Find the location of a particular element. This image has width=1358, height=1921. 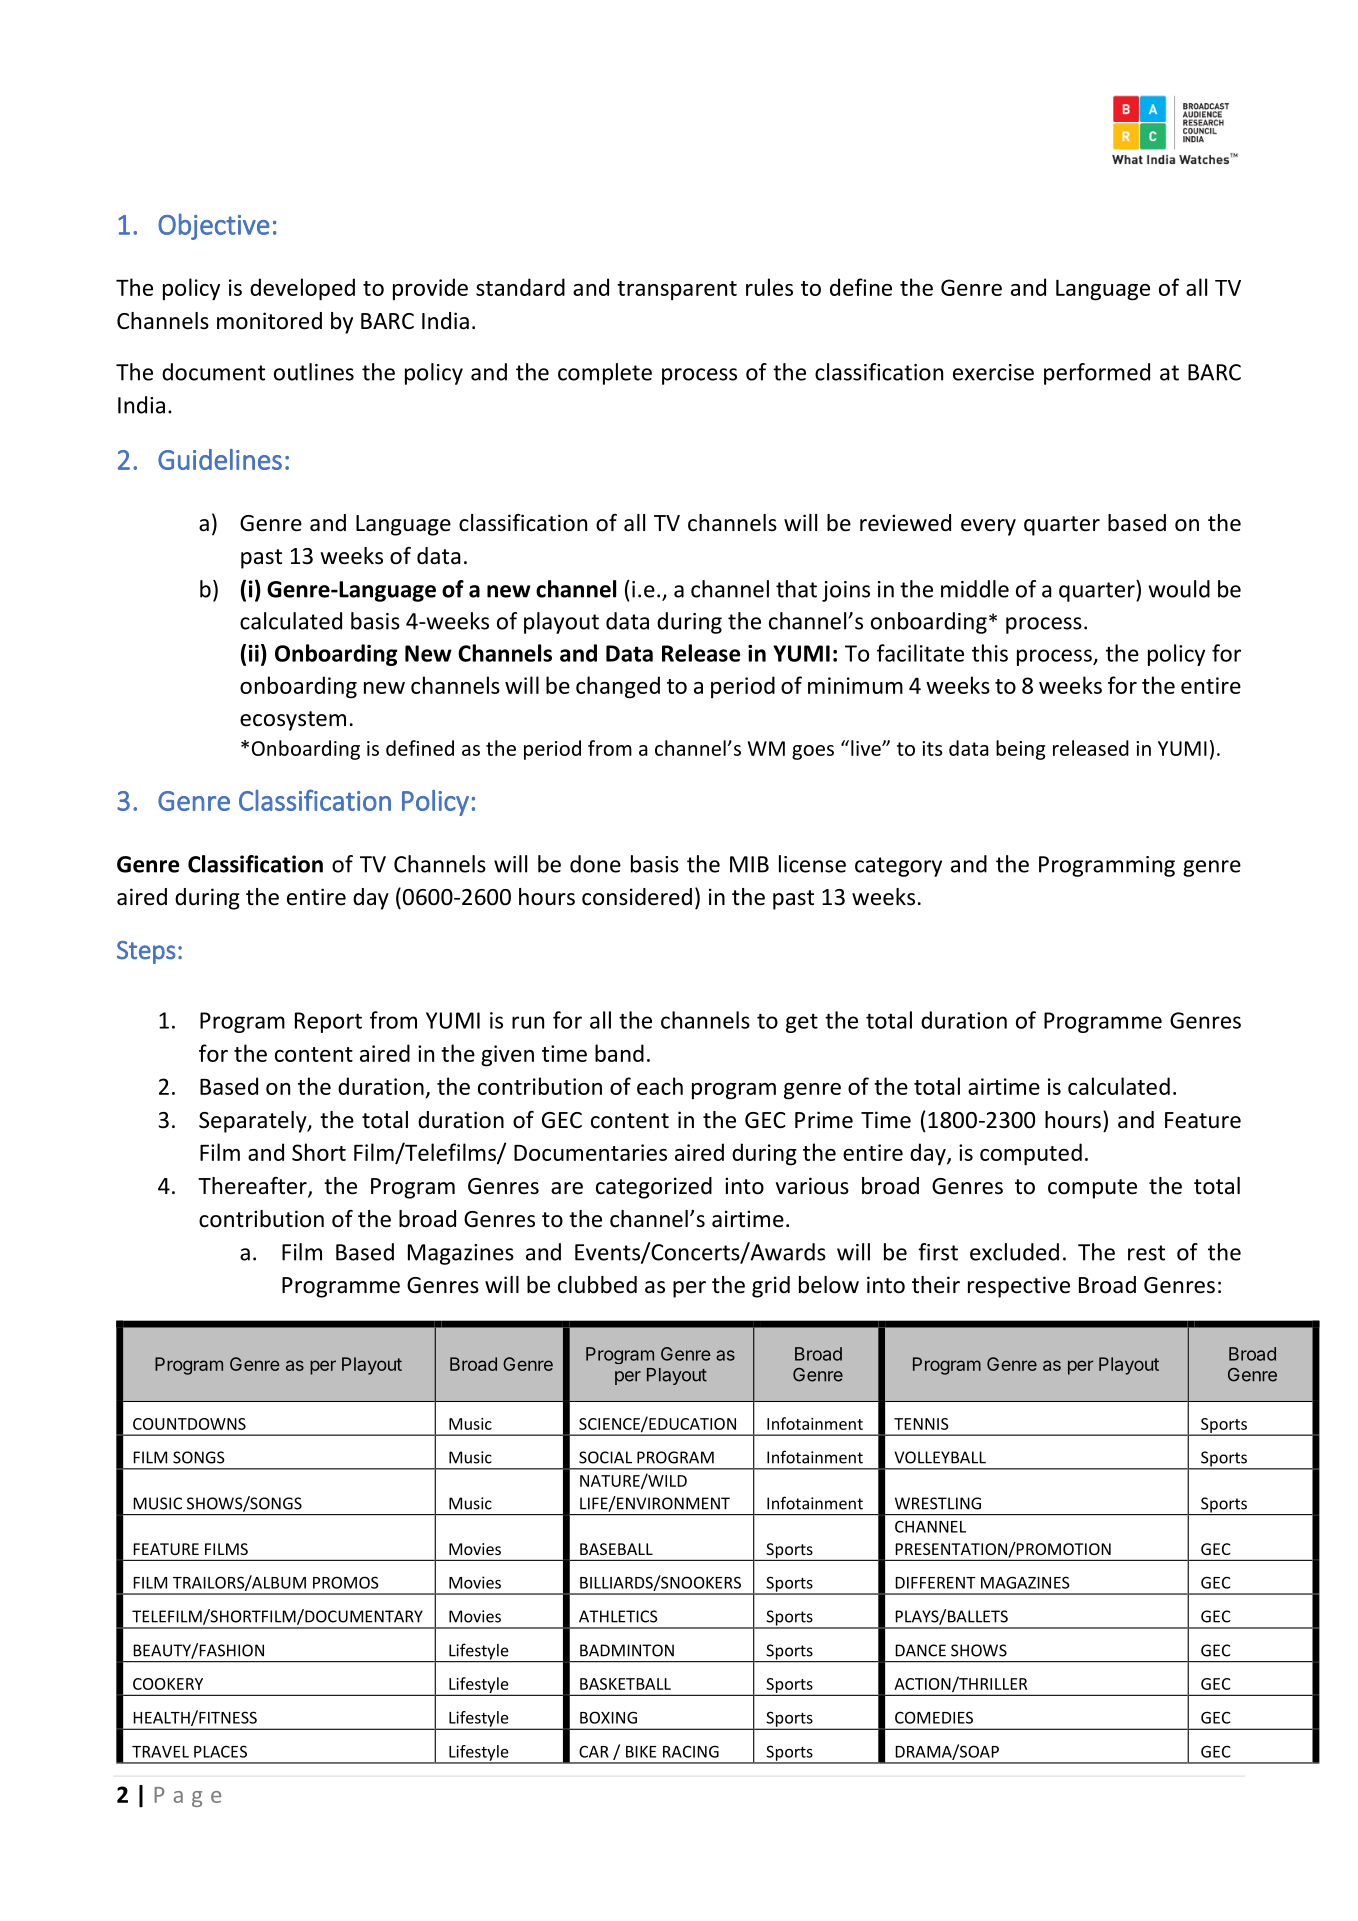

respective is located at coordinates (1019, 1287).
